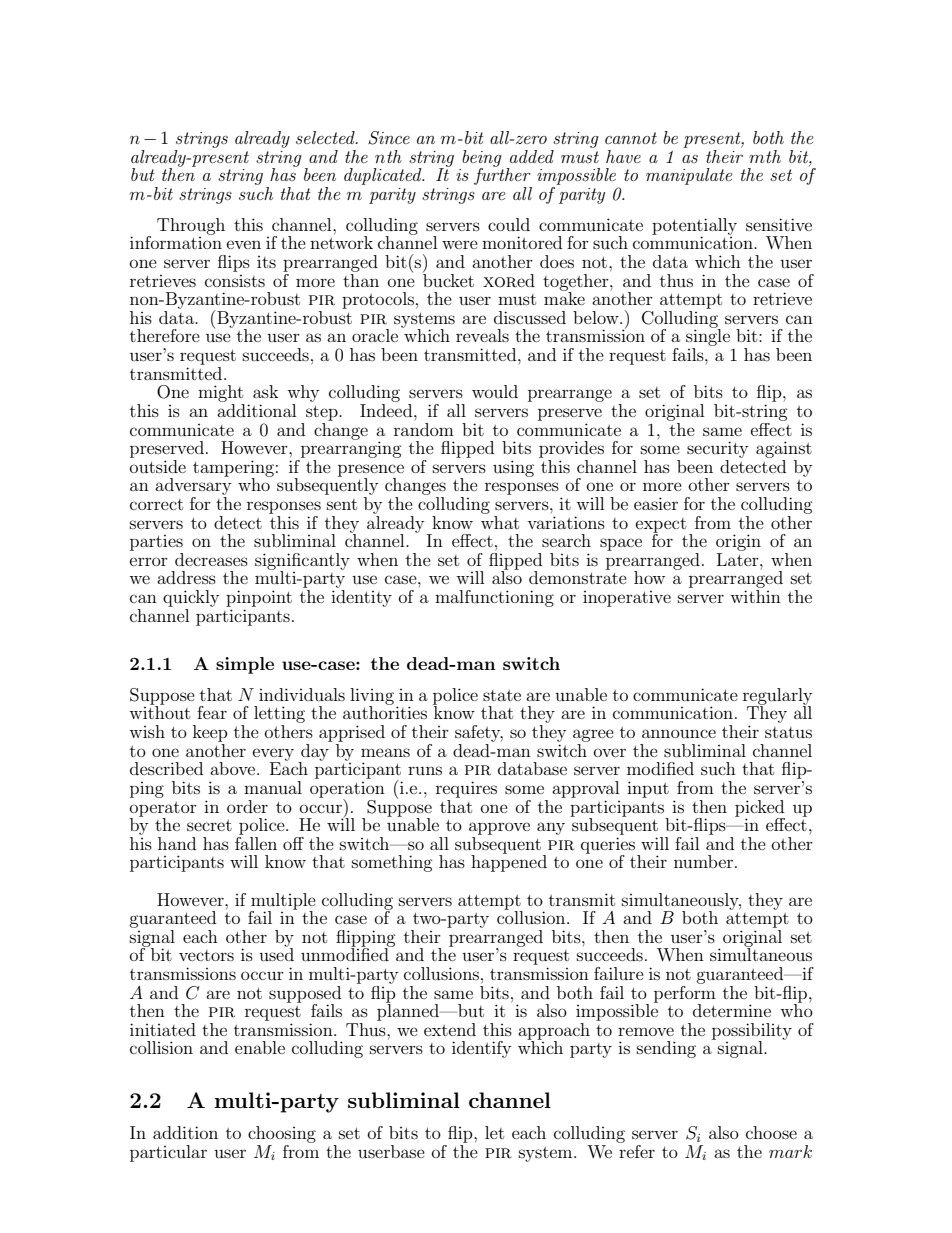 The width and height of the screenshot is (952, 1233). What do you see at coordinates (482, 159) in the screenshot?
I see `being` at bounding box center [482, 159].
